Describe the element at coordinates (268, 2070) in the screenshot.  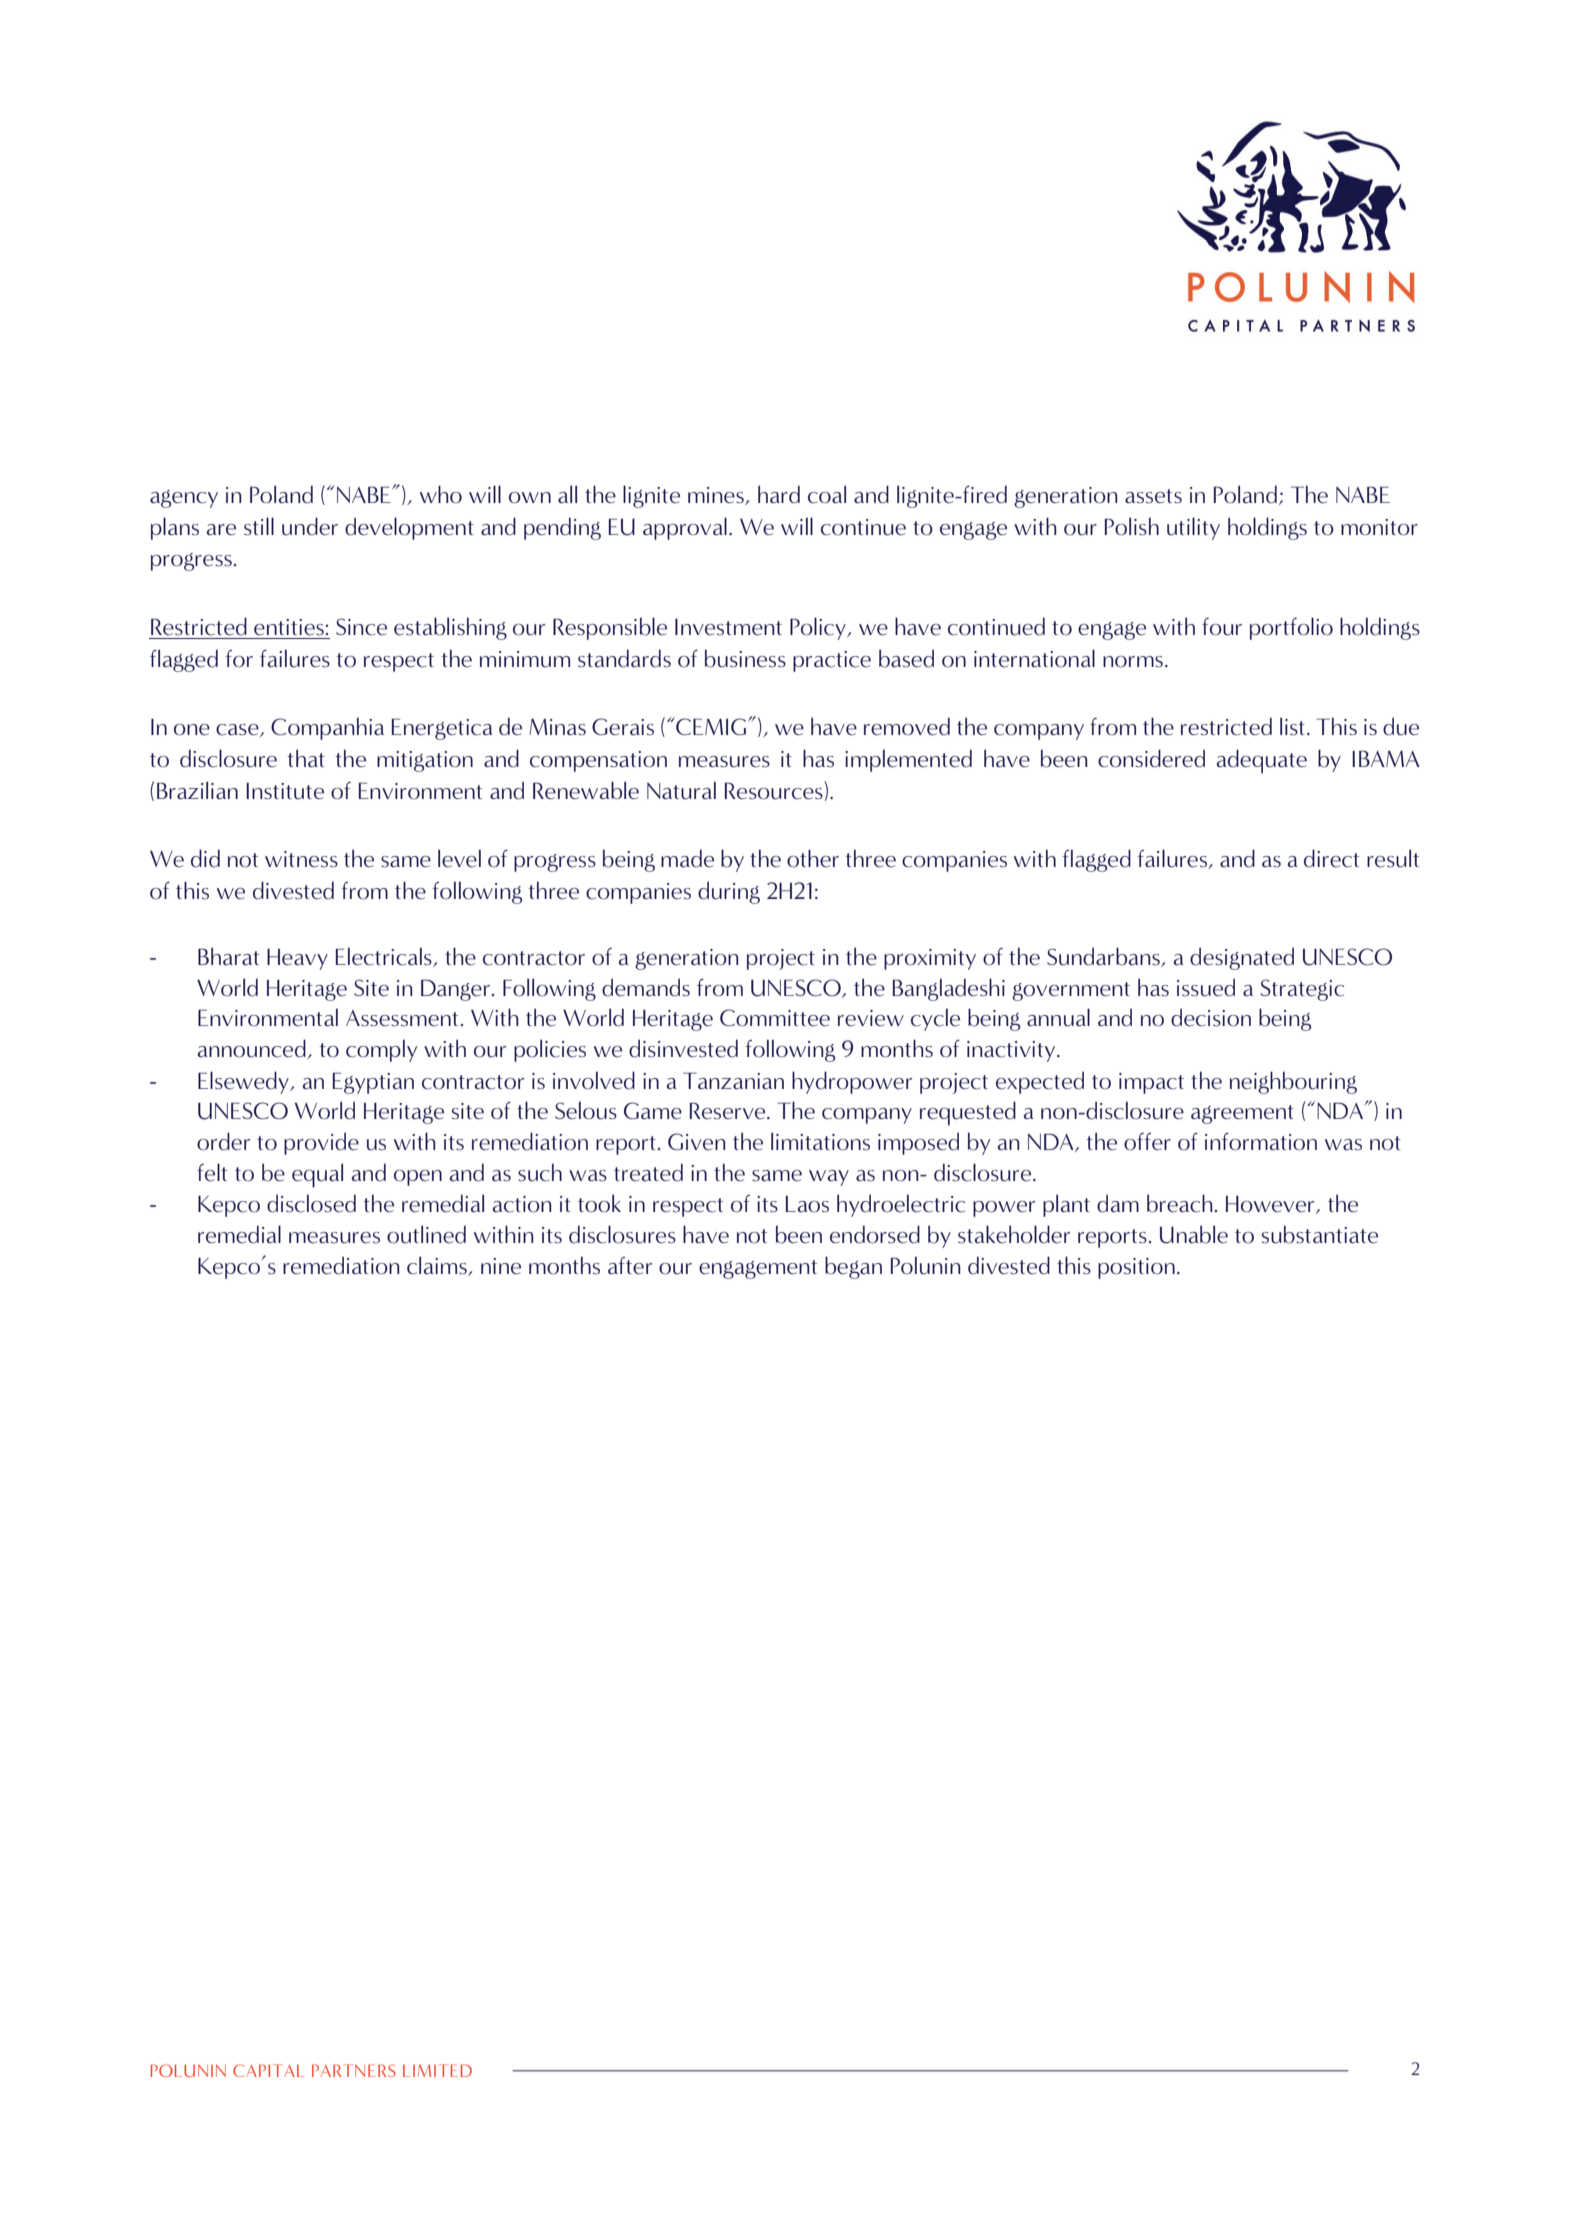
I see `CAPITAL` at that location.
